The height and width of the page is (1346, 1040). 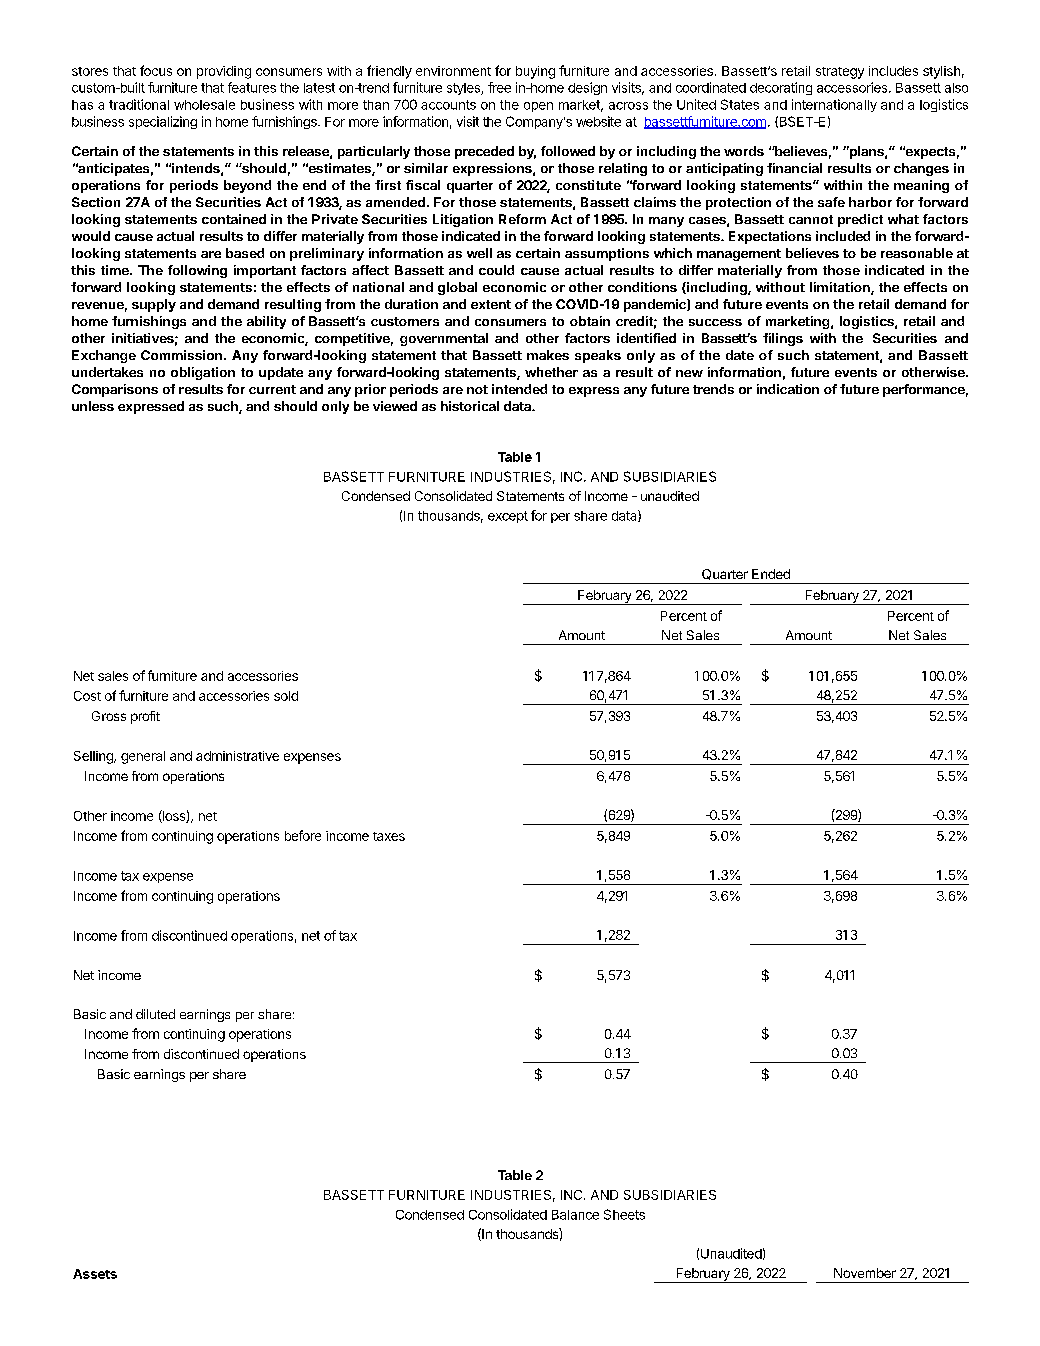 I want to click on general, so click(x=143, y=757).
